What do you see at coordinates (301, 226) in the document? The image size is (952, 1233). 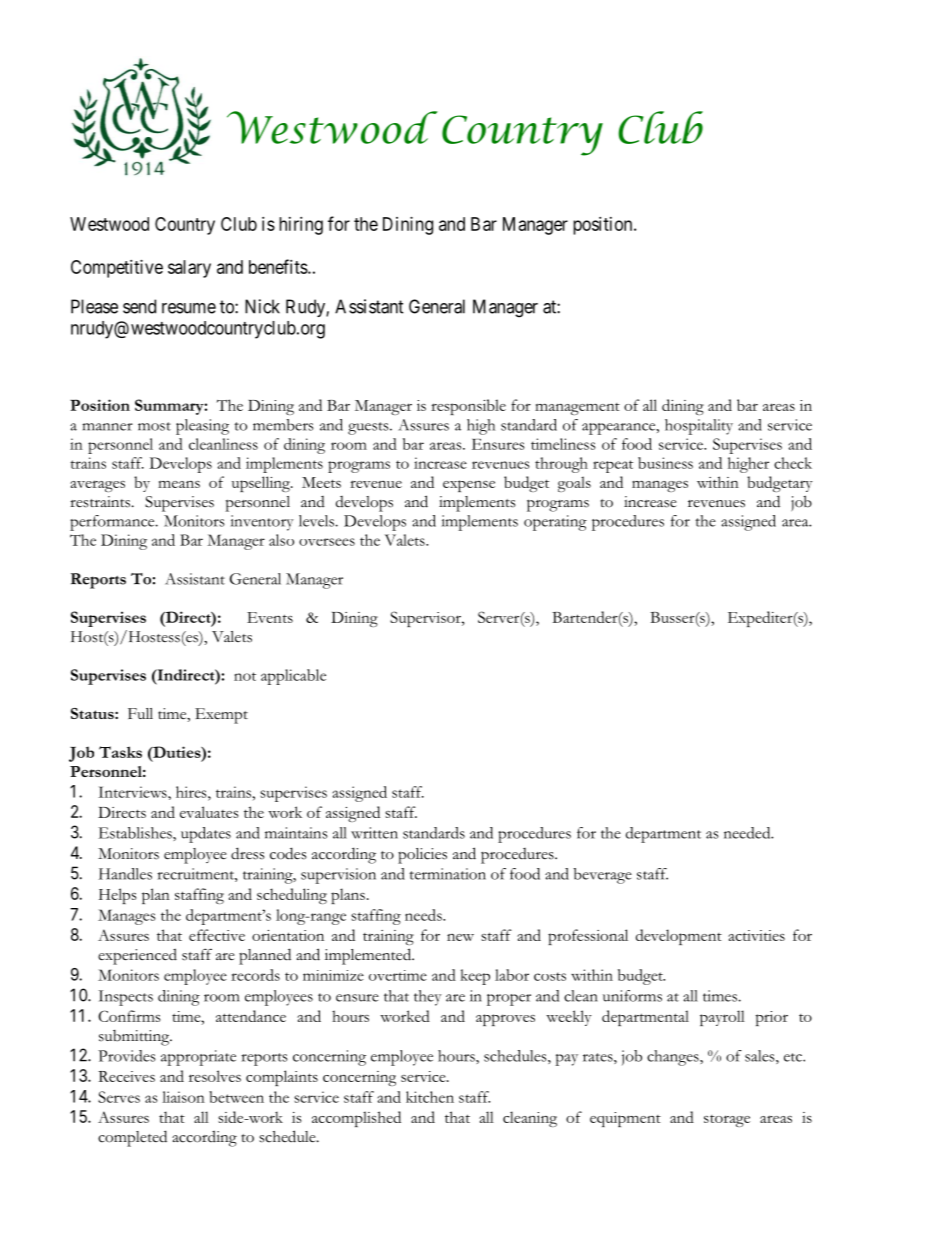 I see `hiring` at bounding box center [301, 226].
